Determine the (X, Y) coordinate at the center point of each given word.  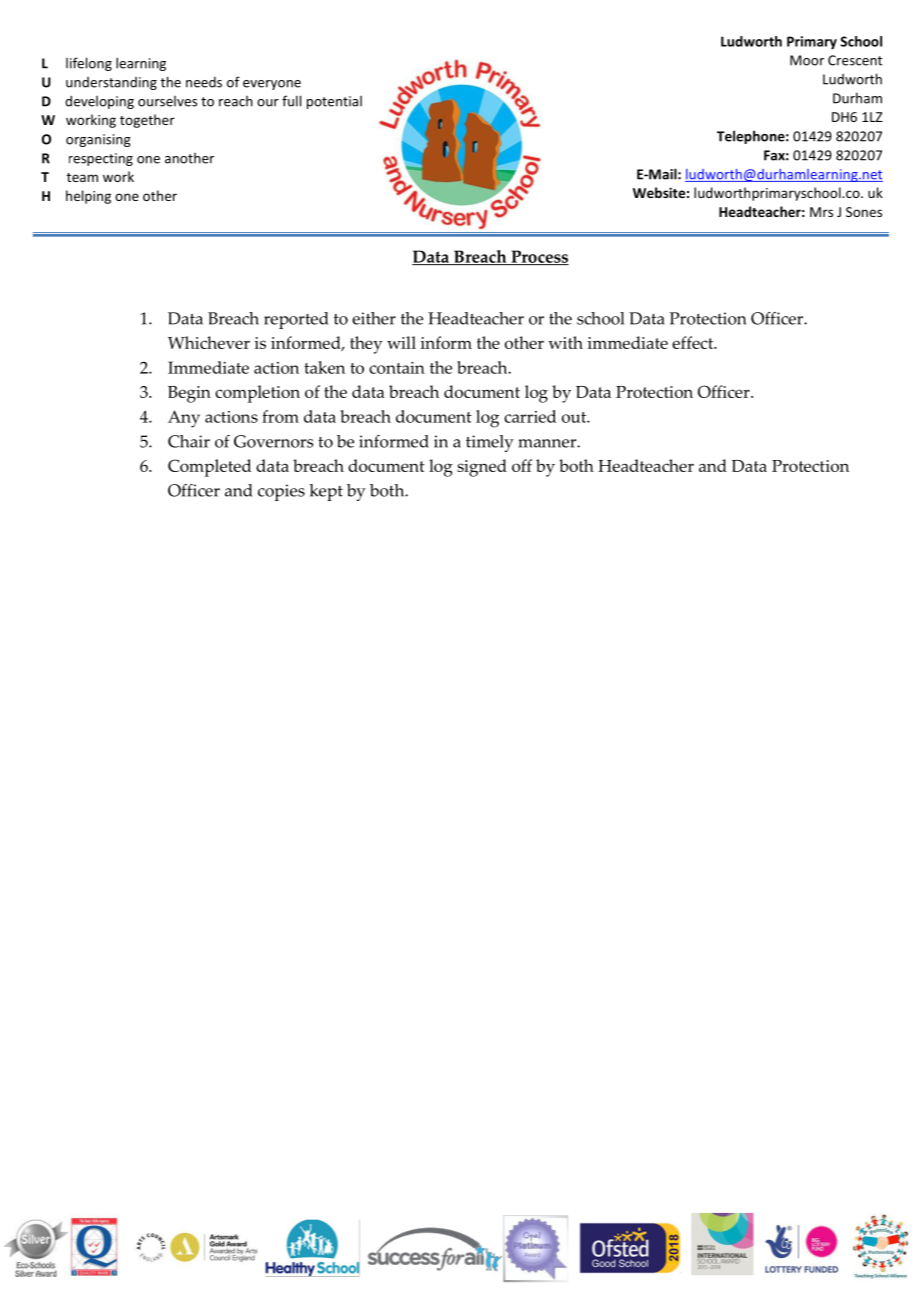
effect (694, 342)
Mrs (821, 212)
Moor (807, 60)
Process (539, 257)
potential (334, 102)
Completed (209, 468)
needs (204, 82)
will (401, 342)
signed (482, 468)
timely (490, 443)
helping (88, 197)
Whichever (209, 342)
